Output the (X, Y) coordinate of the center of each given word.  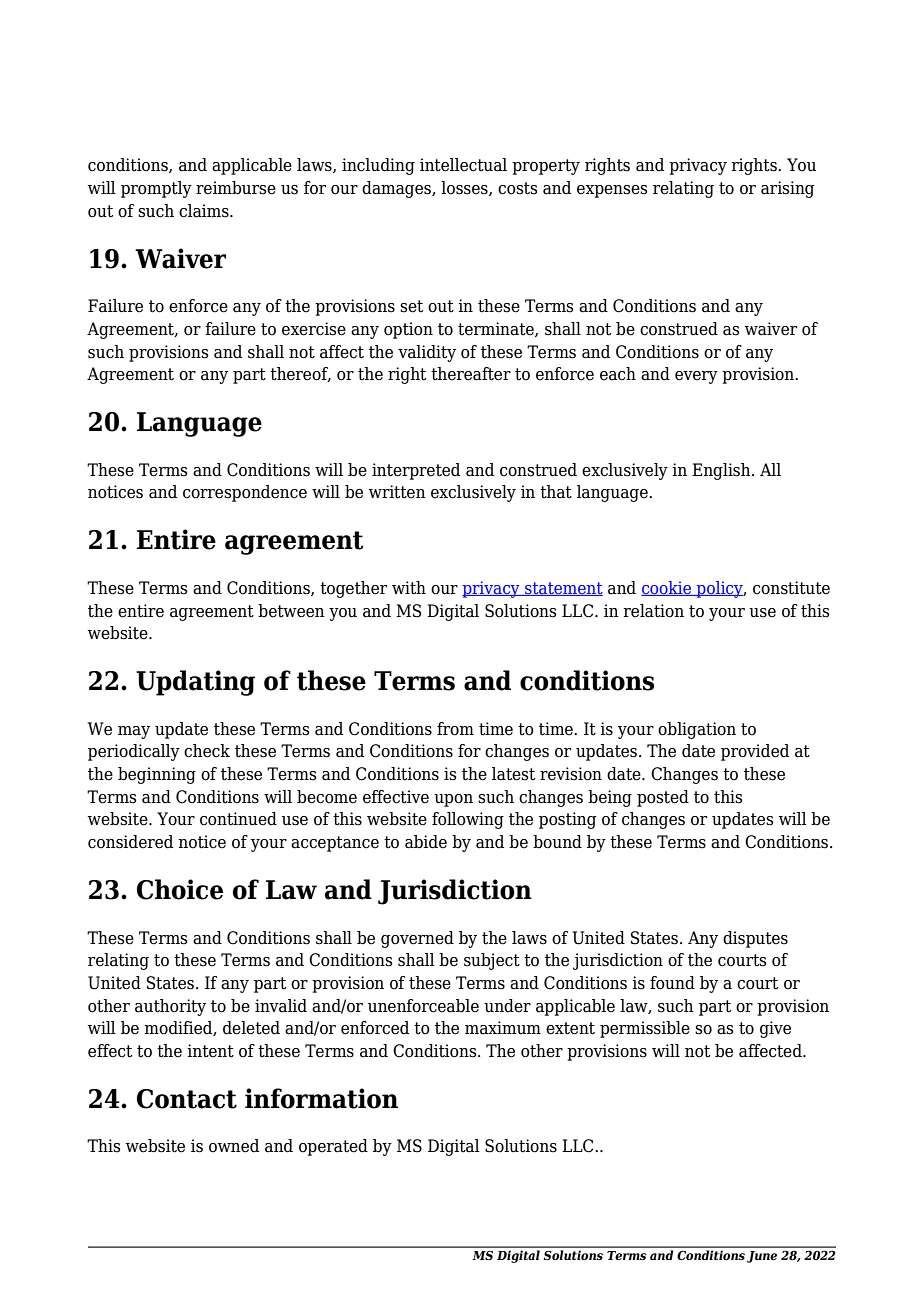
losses (465, 188)
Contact (187, 1099)
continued (238, 819)
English (722, 471)
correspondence (245, 493)
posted (663, 798)
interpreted (416, 471)
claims (205, 211)
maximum (503, 1028)
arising (787, 189)
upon (453, 800)
